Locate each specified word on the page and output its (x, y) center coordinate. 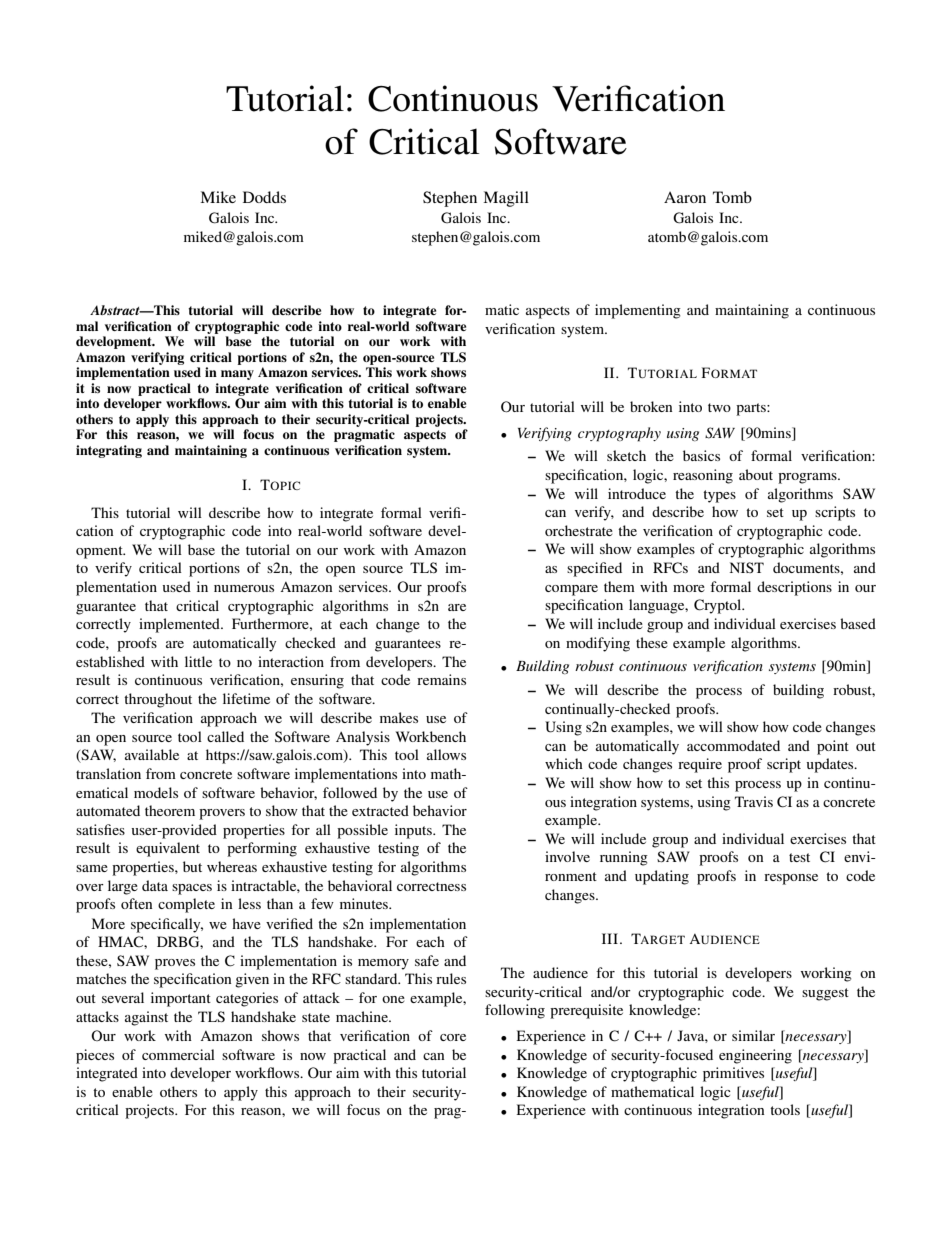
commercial (178, 1054)
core (453, 1037)
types (719, 496)
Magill (506, 199)
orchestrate (579, 530)
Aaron (685, 197)
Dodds (264, 197)
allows (446, 754)
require (700, 765)
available (152, 754)
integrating (109, 451)
